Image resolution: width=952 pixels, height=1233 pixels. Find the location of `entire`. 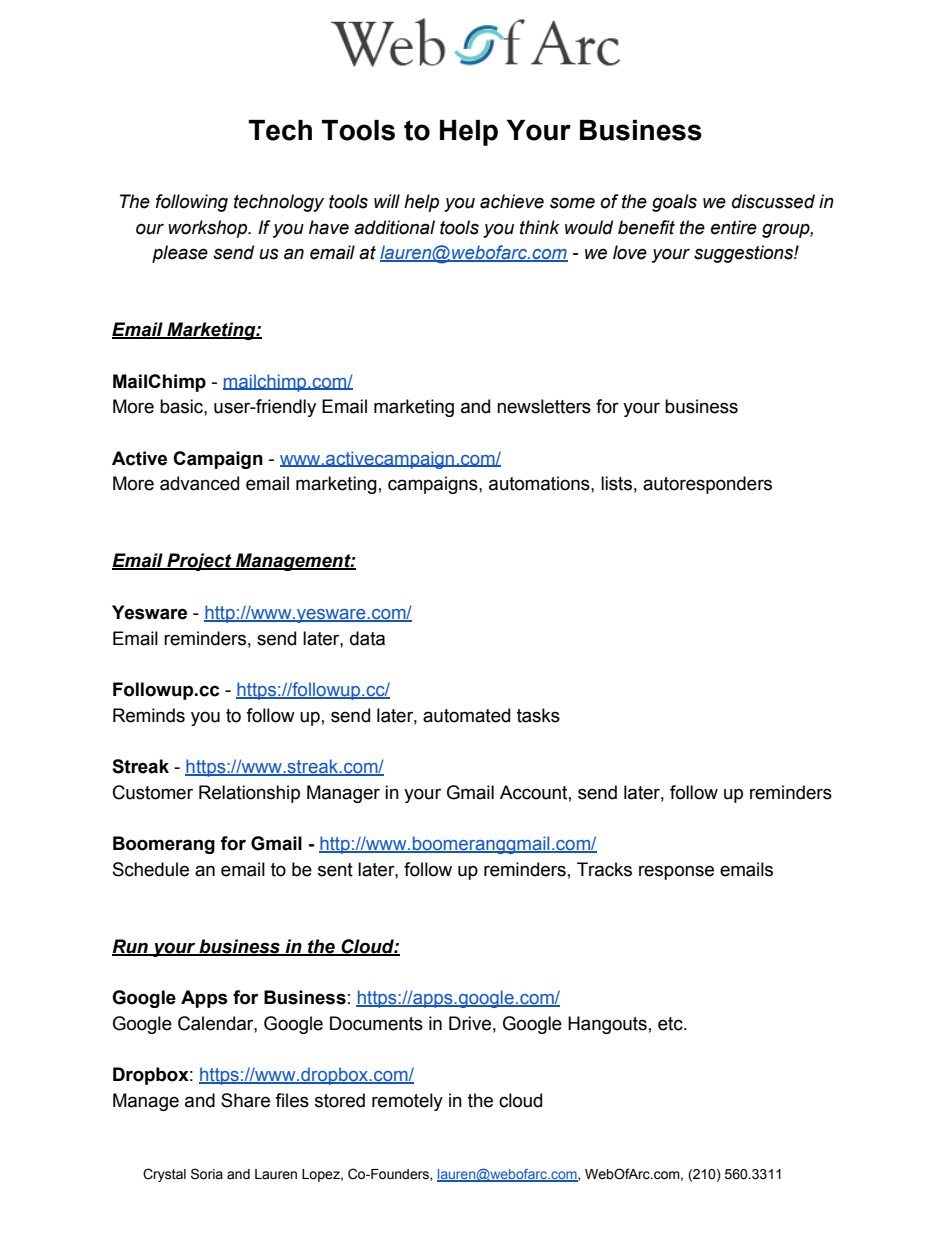

entire is located at coordinates (734, 227).
